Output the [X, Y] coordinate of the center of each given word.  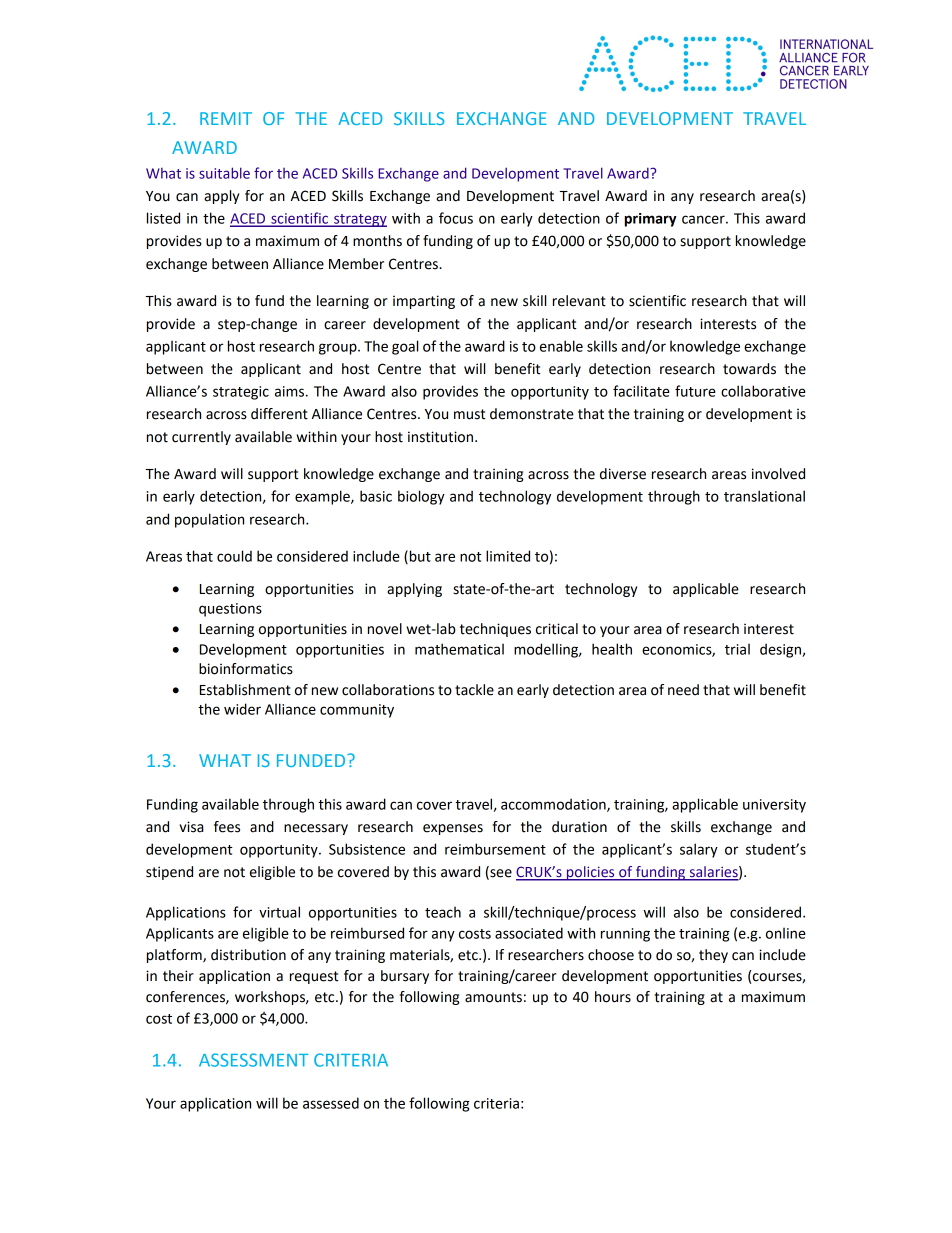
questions [230, 610]
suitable [224, 173]
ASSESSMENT [254, 1060]
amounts [493, 997]
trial [737, 649]
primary [651, 220]
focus [456, 218]
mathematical [459, 649]
